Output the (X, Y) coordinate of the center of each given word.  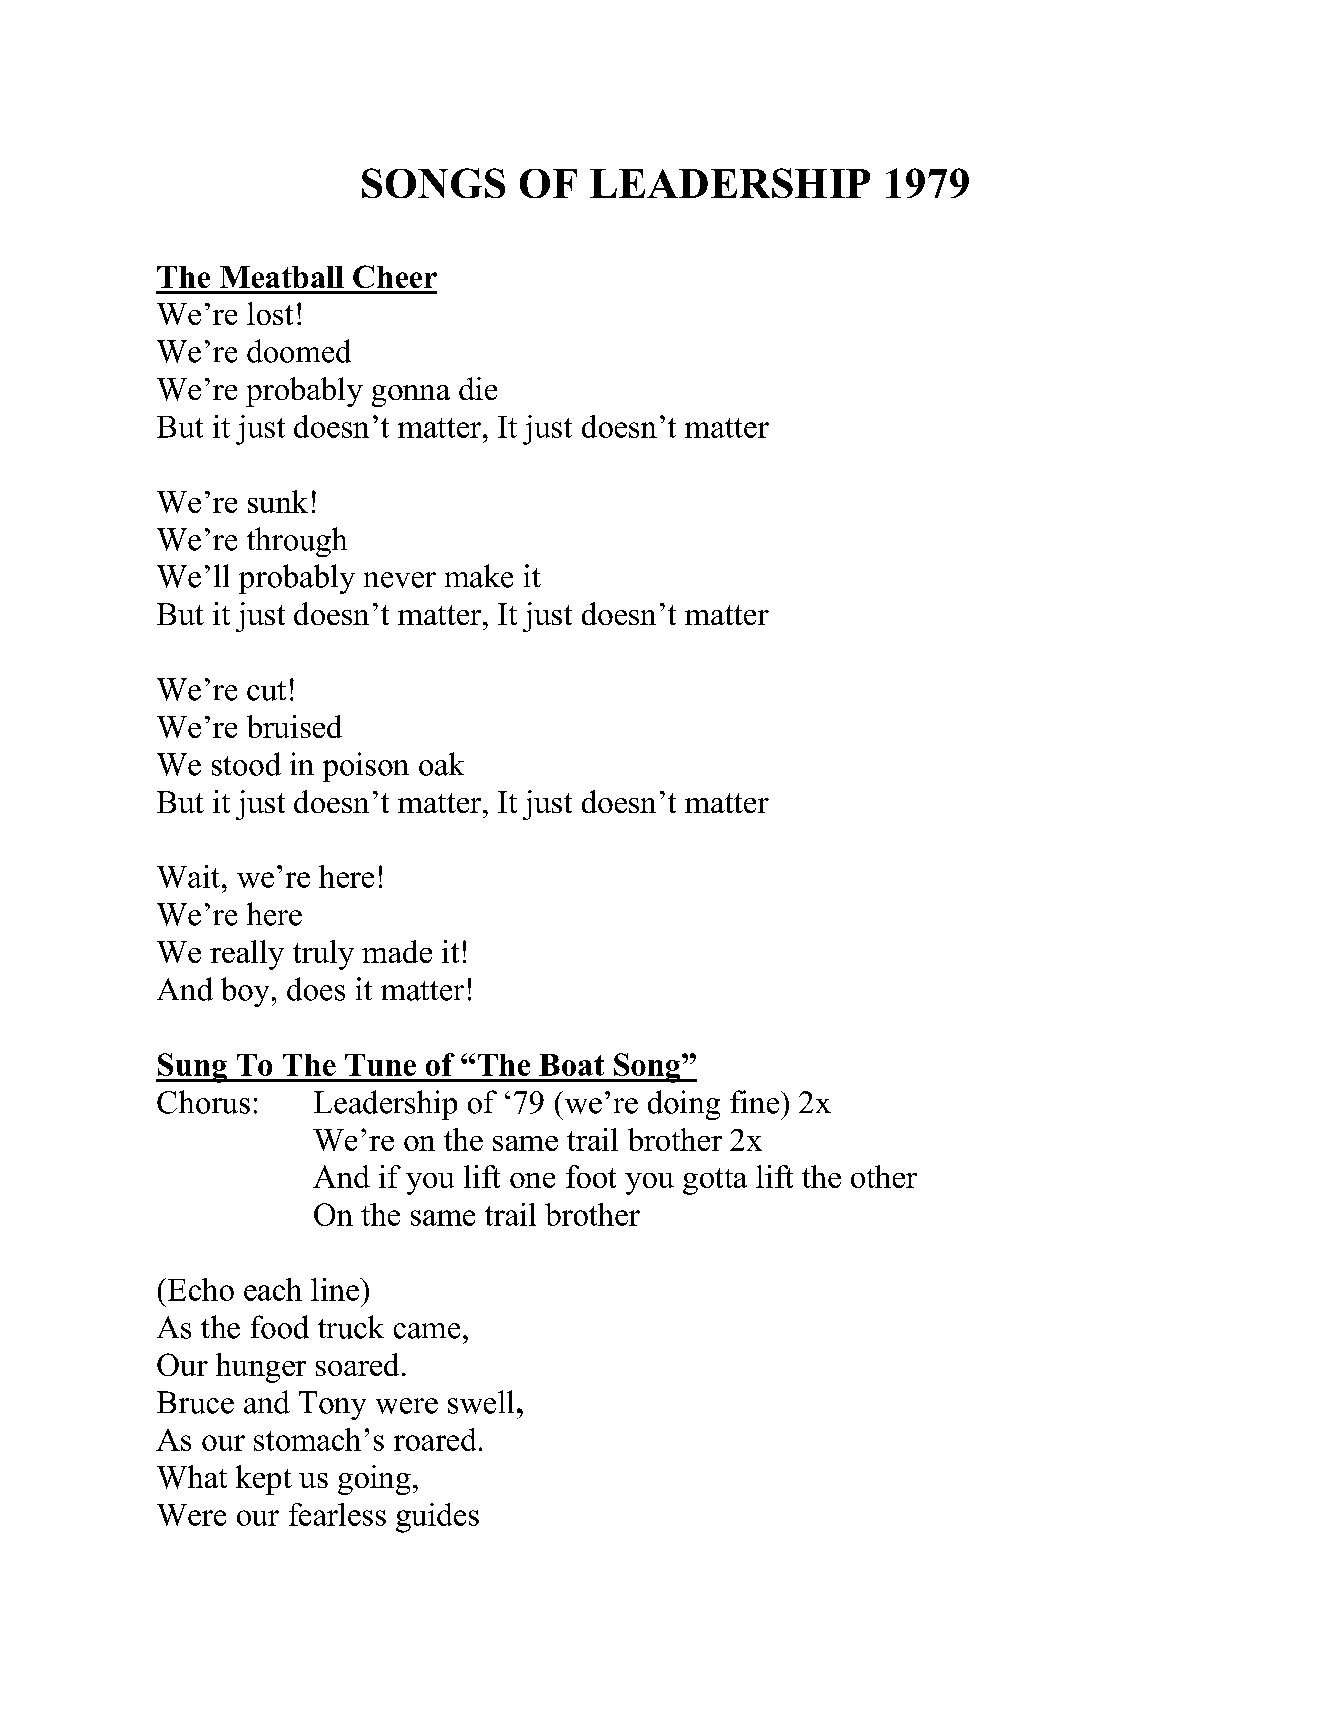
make (479, 576)
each (273, 1289)
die (478, 388)
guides (437, 1518)
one (532, 1180)
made (397, 951)
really (247, 955)
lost (270, 313)
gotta (715, 1181)
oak (441, 764)
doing (684, 1105)
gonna (411, 396)
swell (481, 1402)
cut (266, 691)
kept (264, 1480)
